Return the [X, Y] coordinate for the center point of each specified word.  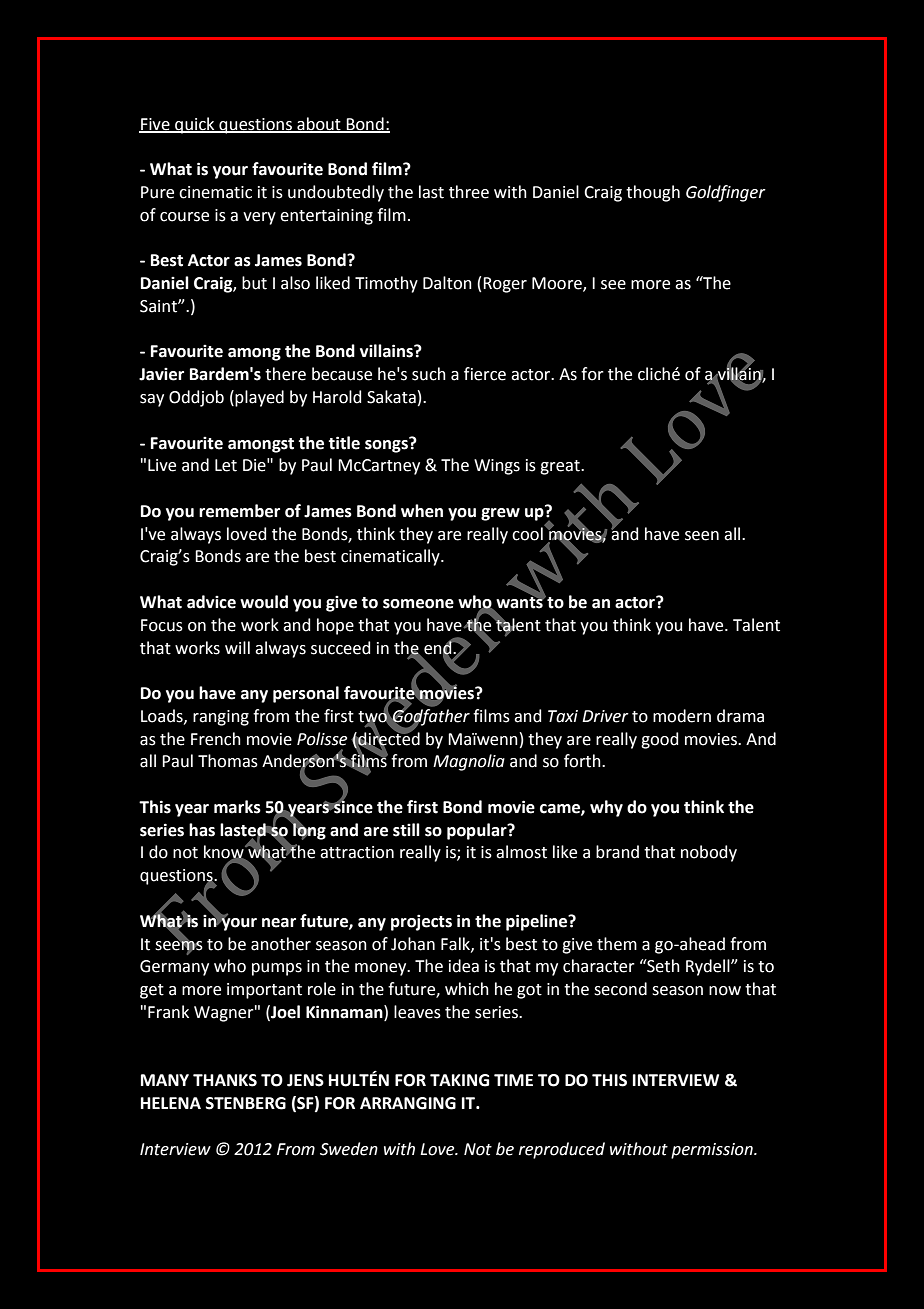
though [653, 193]
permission [713, 1151]
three [469, 192]
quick [195, 125]
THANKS [225, 1080]
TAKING [459, 1080]
